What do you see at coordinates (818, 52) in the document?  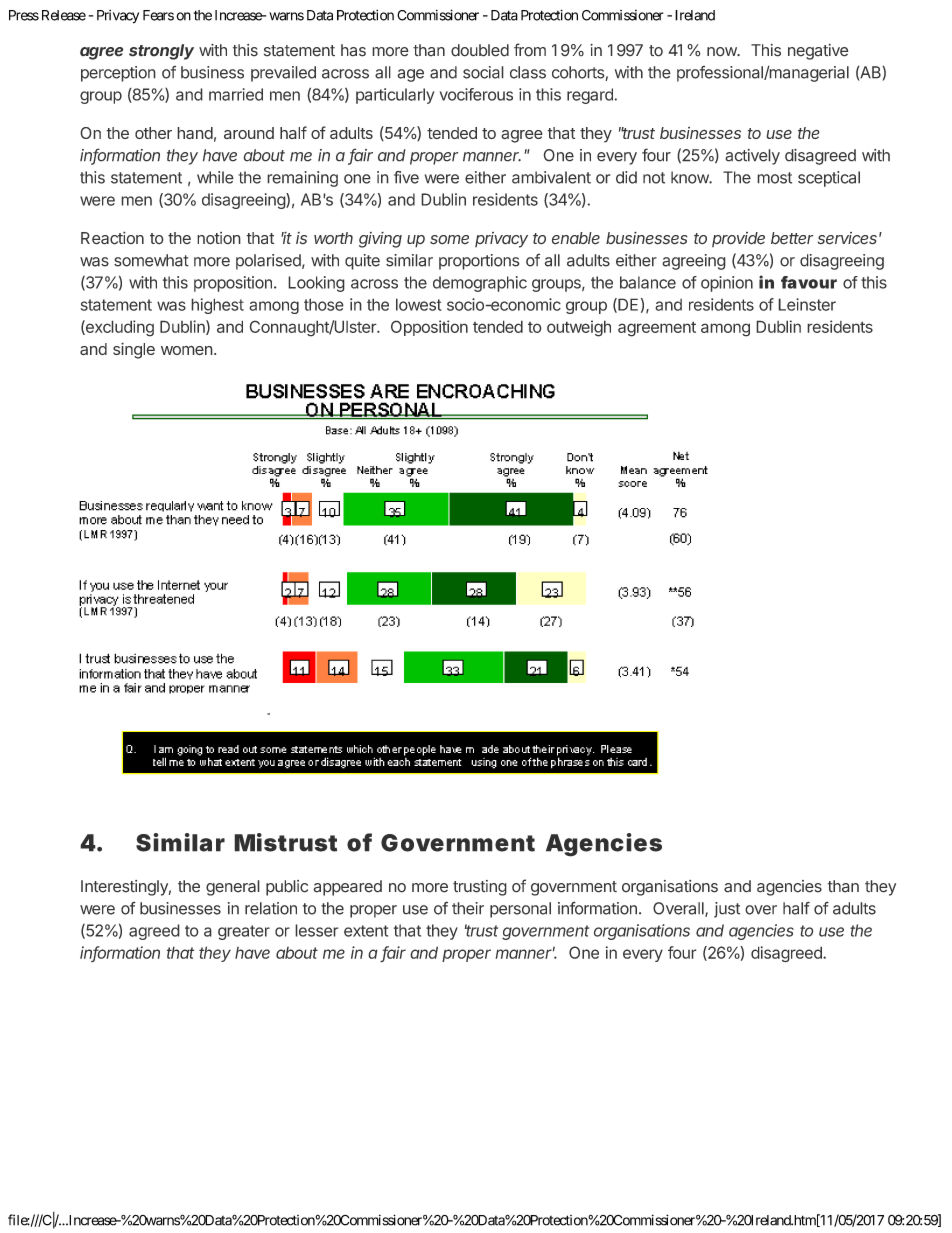 I see `negative` at bounding box center [818, 52].
